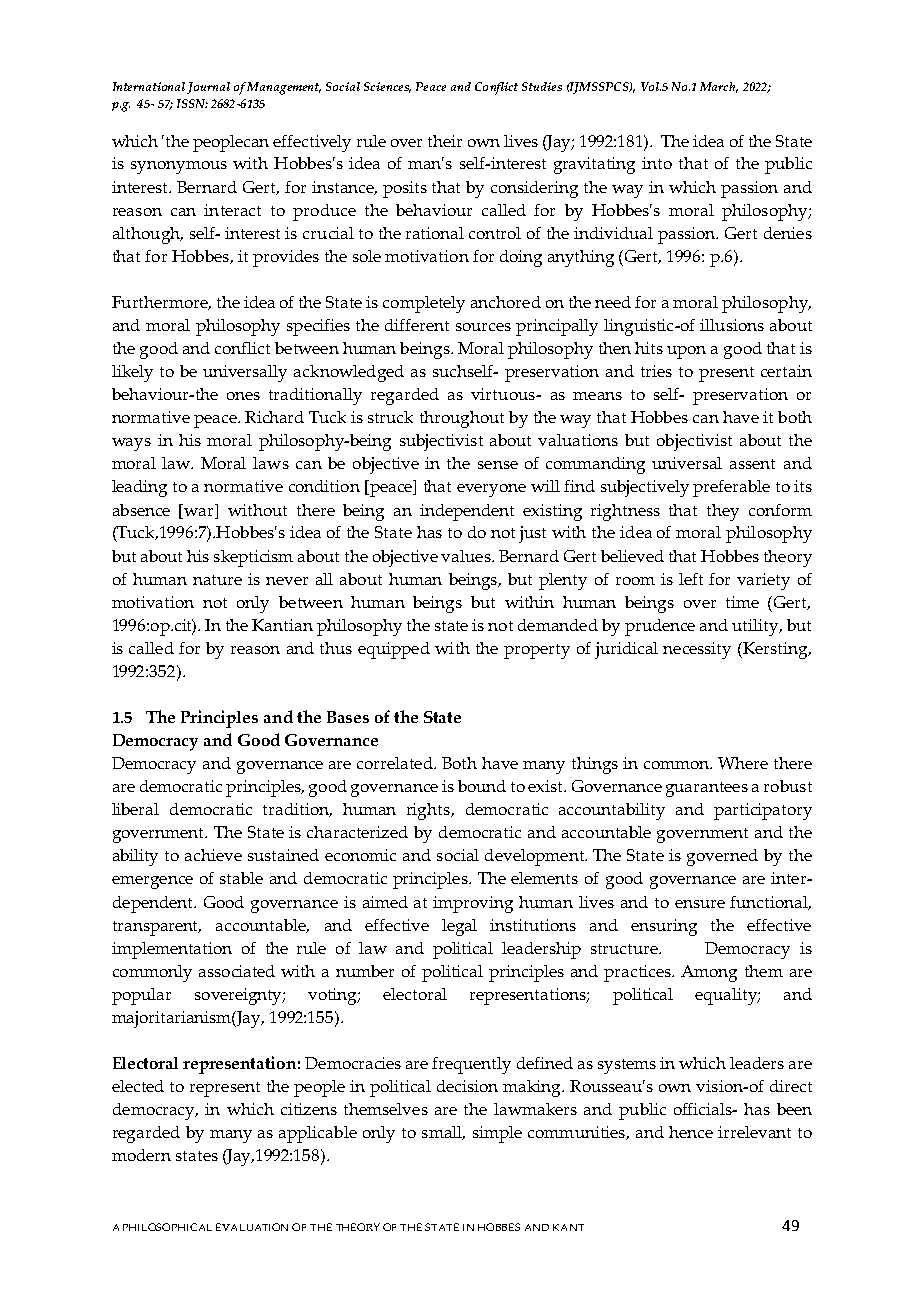 This page has width=924, height=1308. Describe the element at coordinates (445, 141) in the page. I see `their` at that location.
